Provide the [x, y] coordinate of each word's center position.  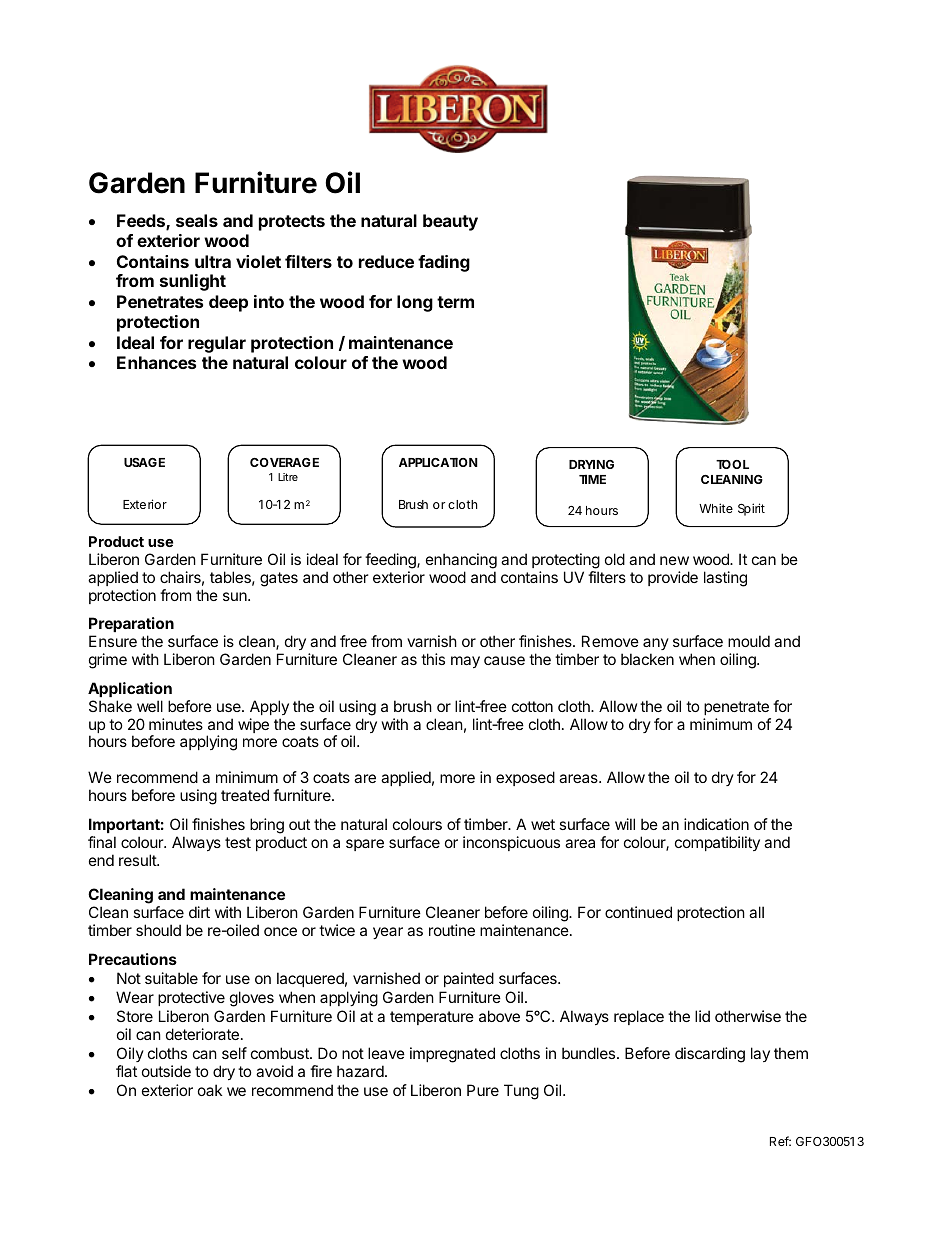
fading [444, 263]
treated [245, 795]
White [716, 508]
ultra [213, 261]
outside [166, 1071]
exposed [525, 778]
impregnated [452, 1055]
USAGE [144, 462]
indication [716, 824]
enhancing [461, 561]
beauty [450, 222]
